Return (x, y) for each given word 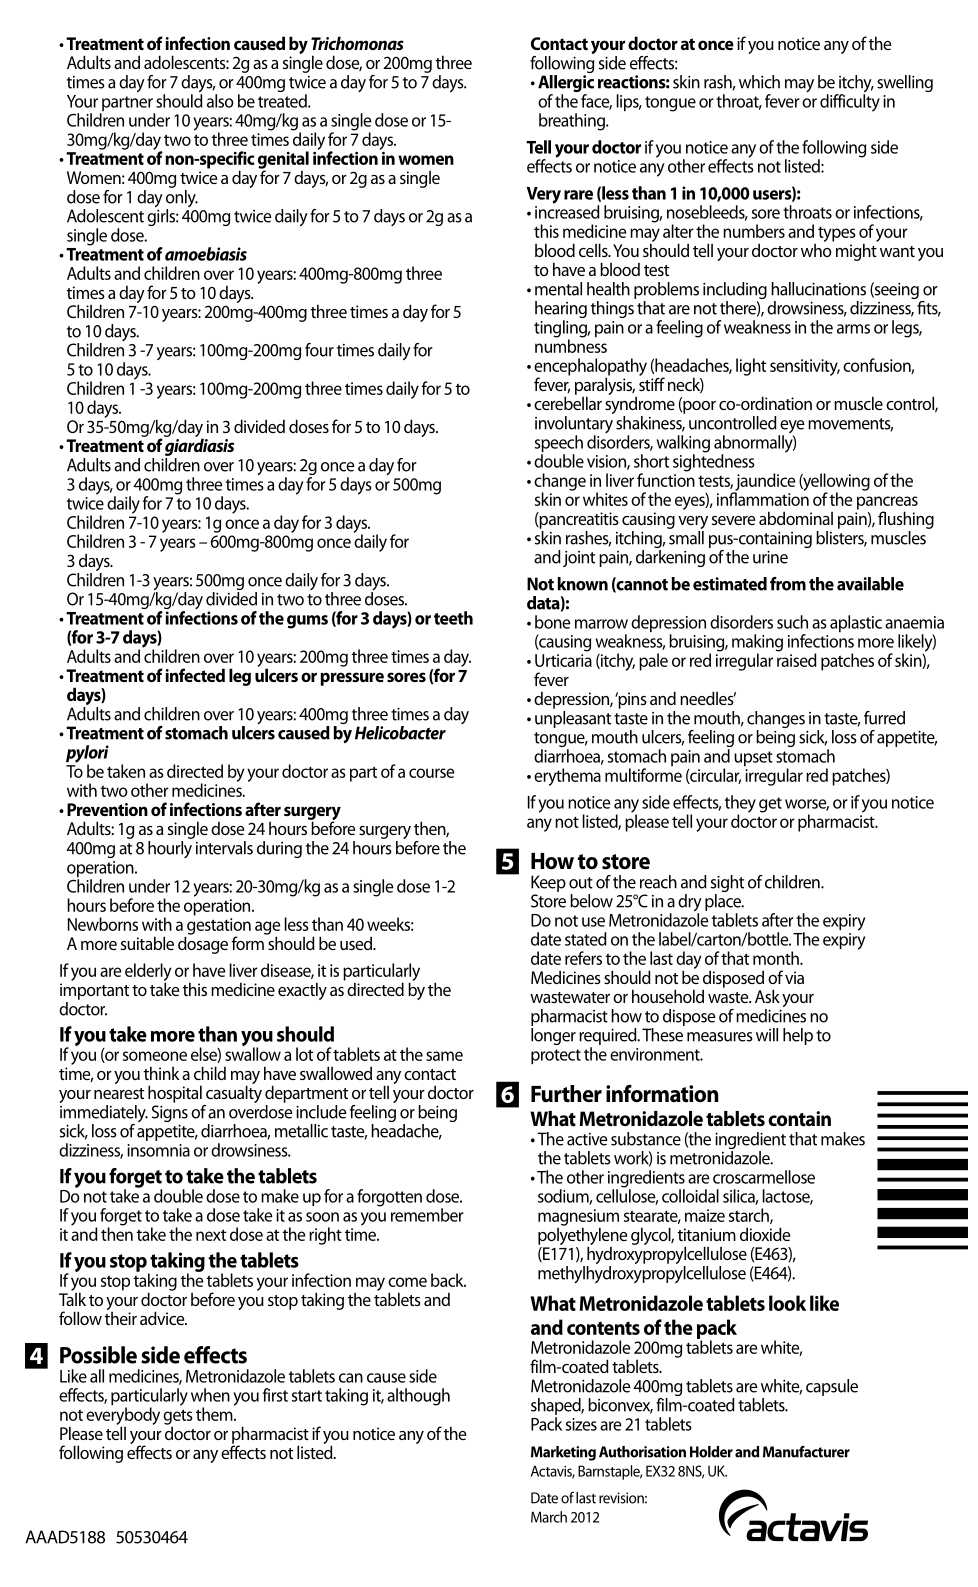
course (431, 773)
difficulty (850, 101)
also (220, 101)
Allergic (566, 85)
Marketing (563, 1453)
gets (178, 1418)
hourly (170, 848)
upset (753, 758)
